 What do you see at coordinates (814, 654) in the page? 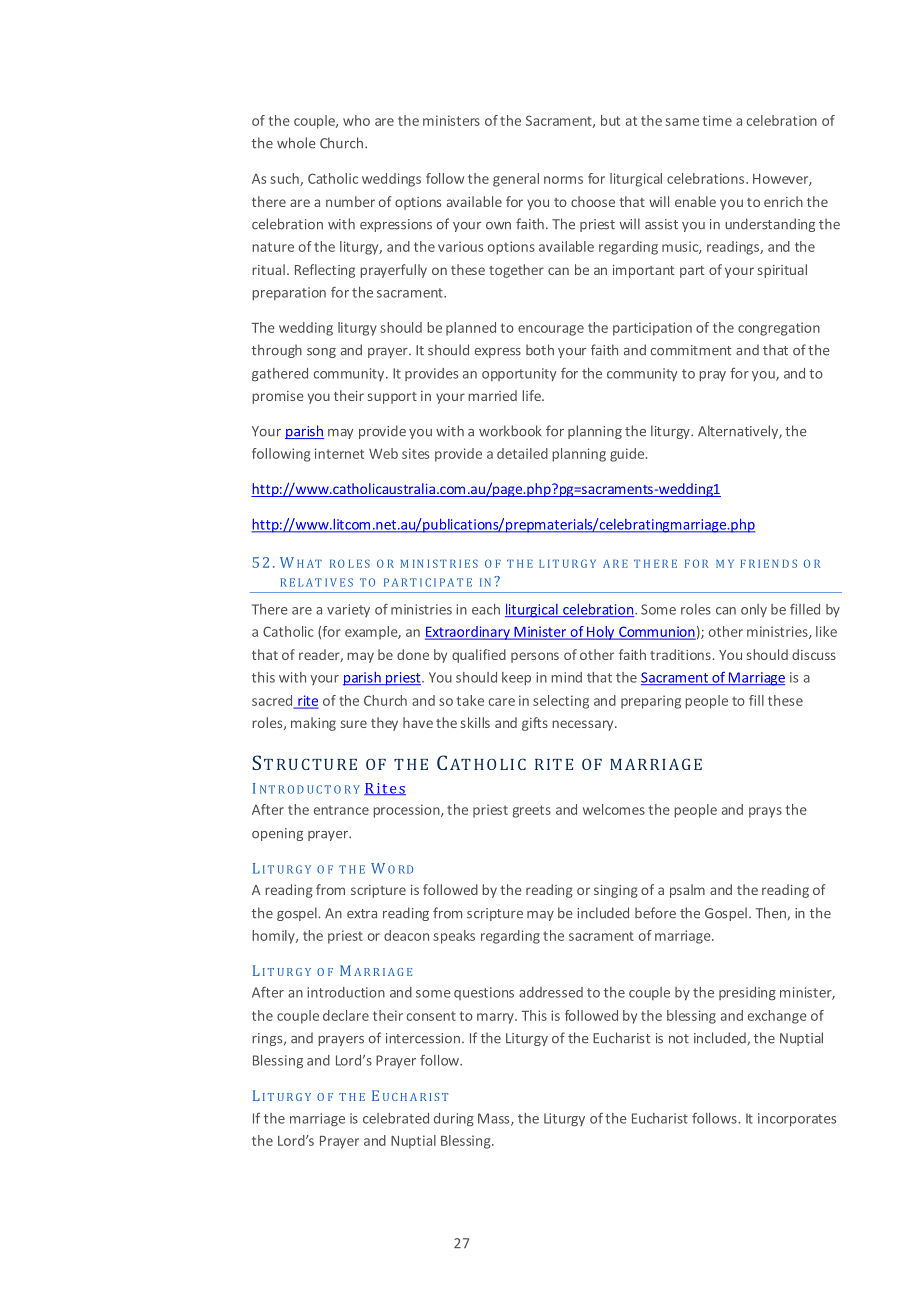
I see `discuss` at bounding box center [814, 654].
